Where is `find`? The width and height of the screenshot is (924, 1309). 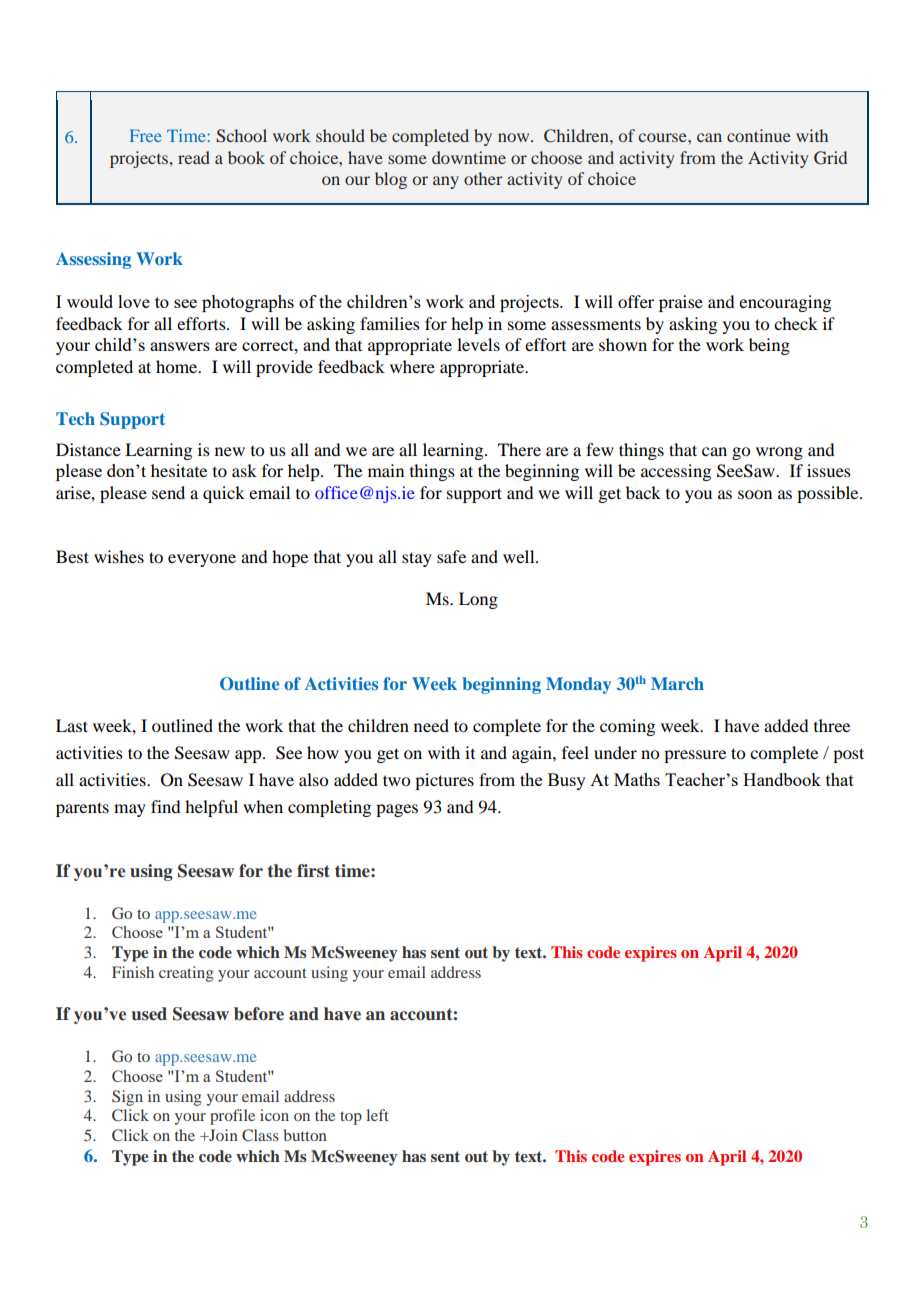
find is located at coordinates (165, 806).
